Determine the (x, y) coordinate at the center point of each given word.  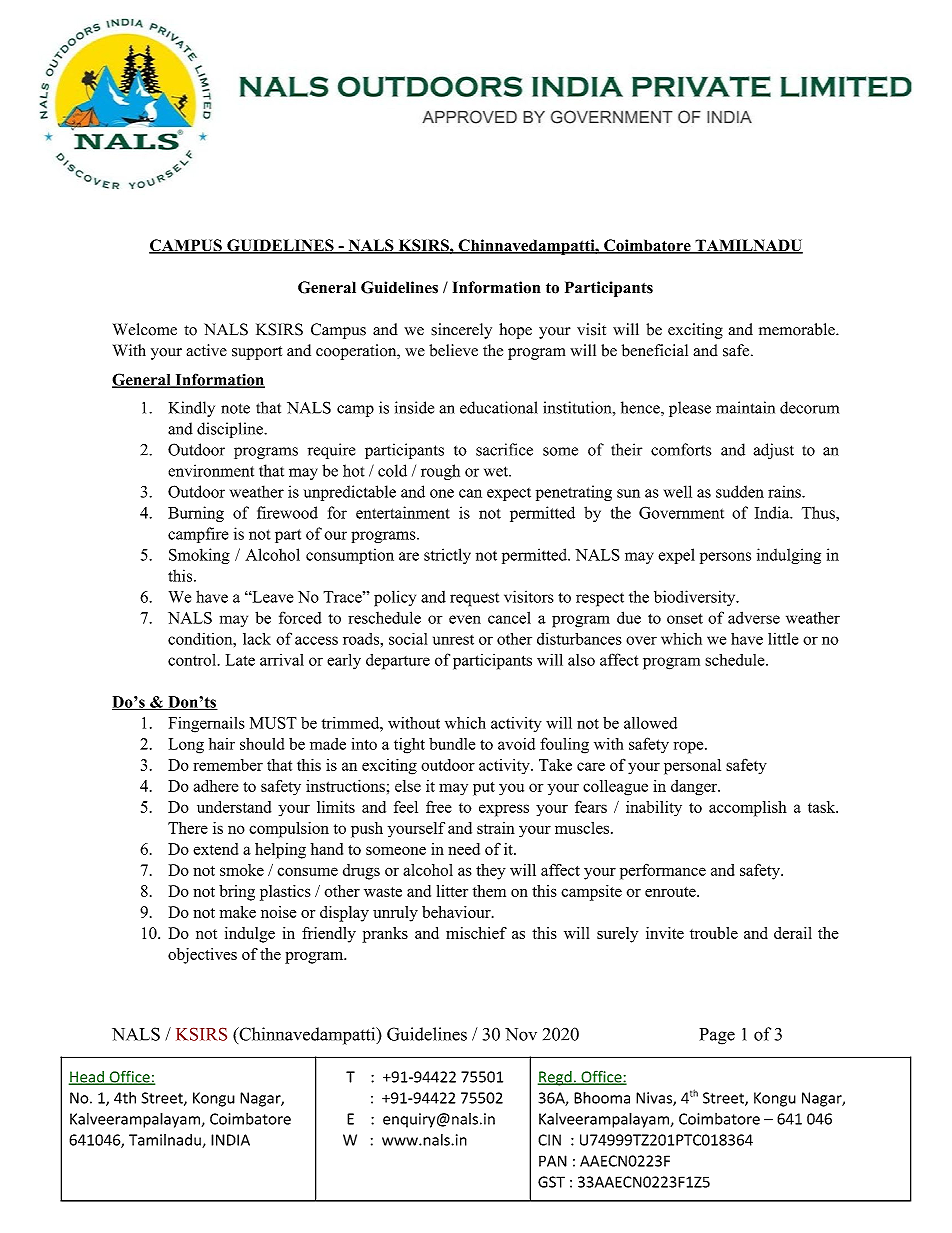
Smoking (199, 556)
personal (692, 767)
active (206, 350)
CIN (549, 1140)
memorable (798, 329)
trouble (714, 933)
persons (725, 558)
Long (186, 746)
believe (453, 350)
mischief (476, 933)
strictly (447, 556)
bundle (452, 744)
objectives (202, 956)
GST (551, 1182)
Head (87, 1078)
